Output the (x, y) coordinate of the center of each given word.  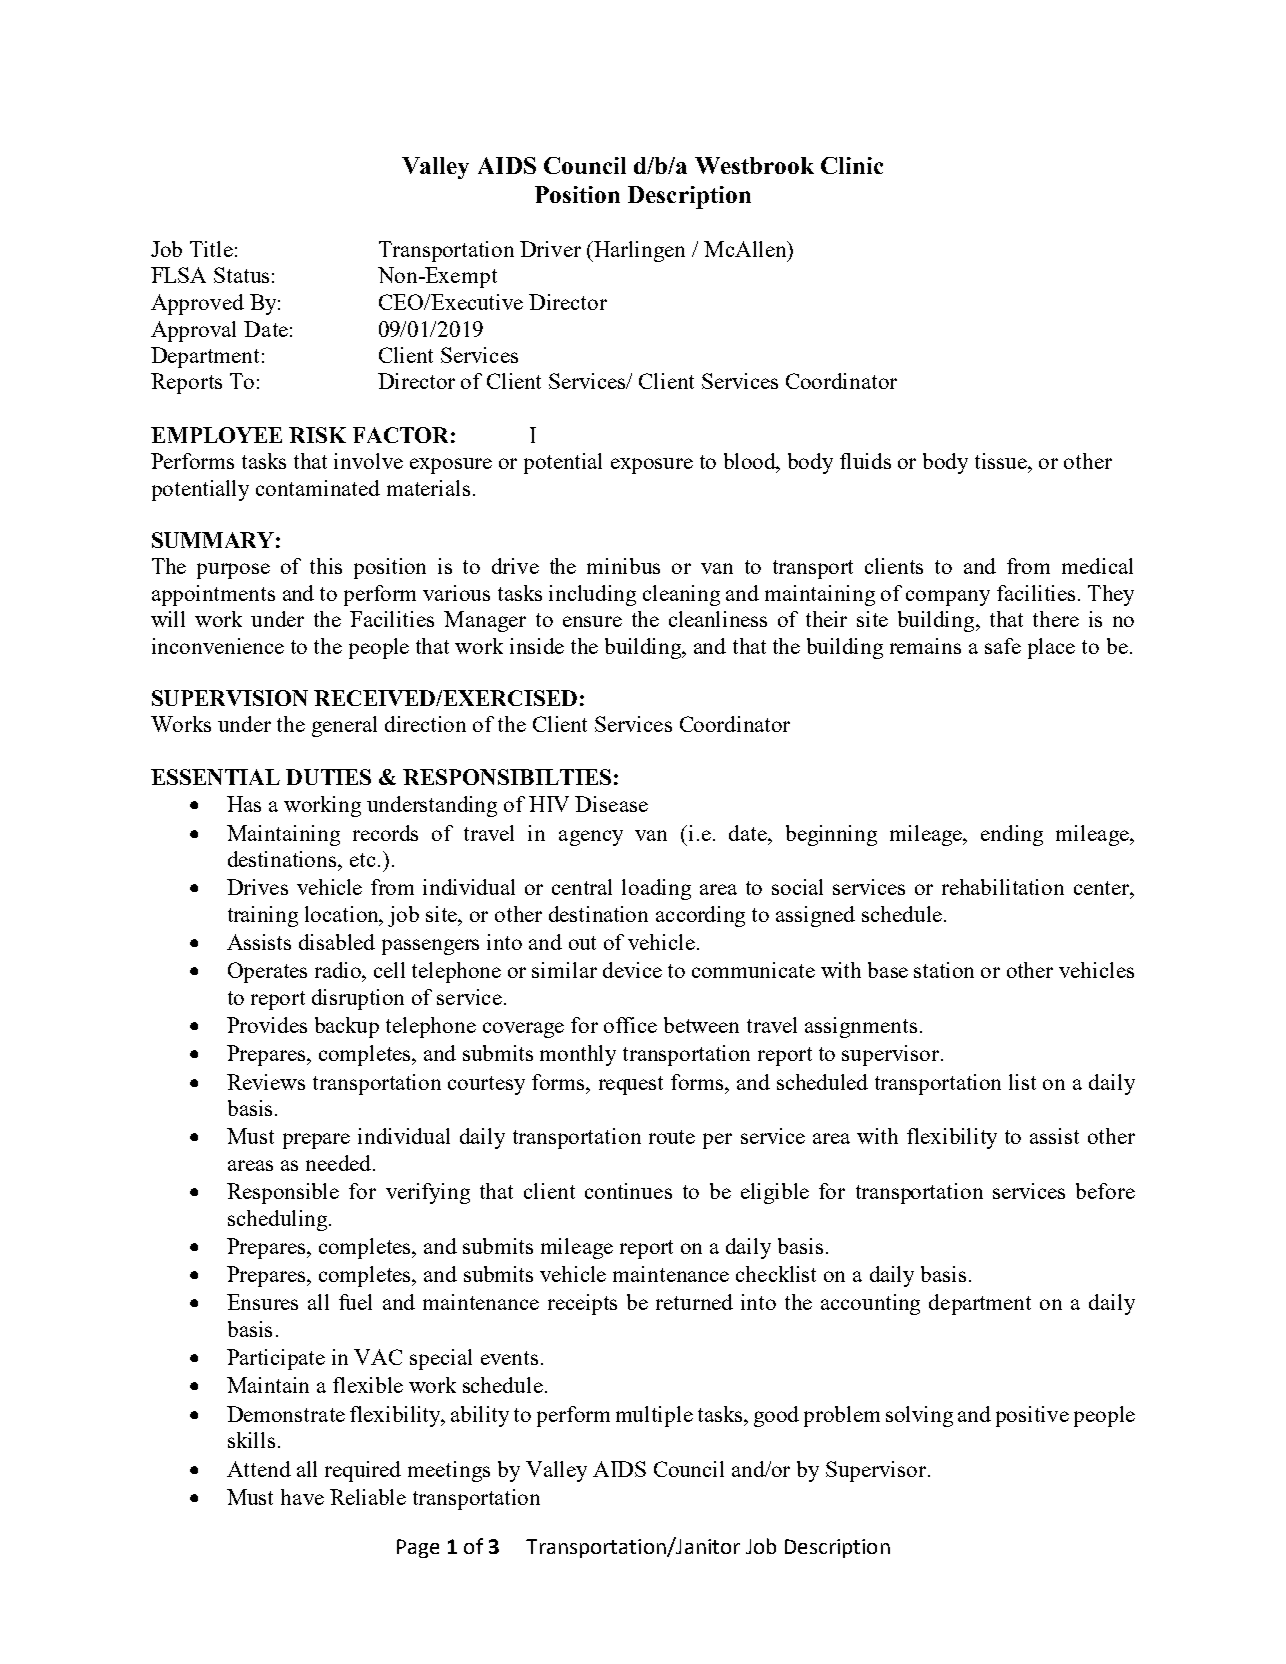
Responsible (283, 1193)
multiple (654, 1416)
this (326, 566)
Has (244, 804)
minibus (623, 566)
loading (656, 889)
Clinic (852, 165)
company (948, 598)
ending (1012, 835)
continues (628, 1191)
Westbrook (754, 165)
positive (1032, 1416)
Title (211, 249)
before (1105, 1191)
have (302, 1497)
